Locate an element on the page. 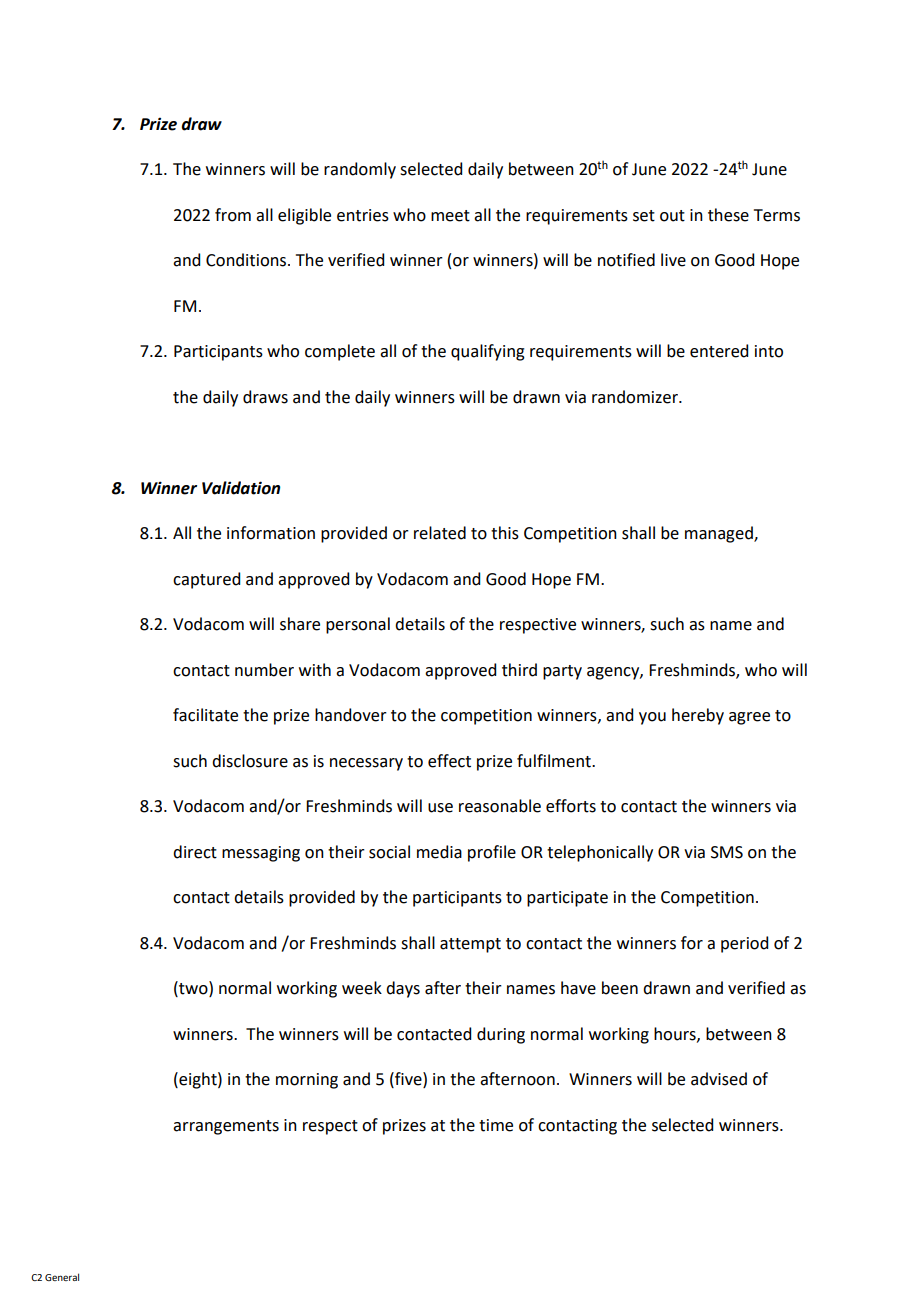 This image has height=1308, width=924. hereby is located at coordinates (698, 716).
